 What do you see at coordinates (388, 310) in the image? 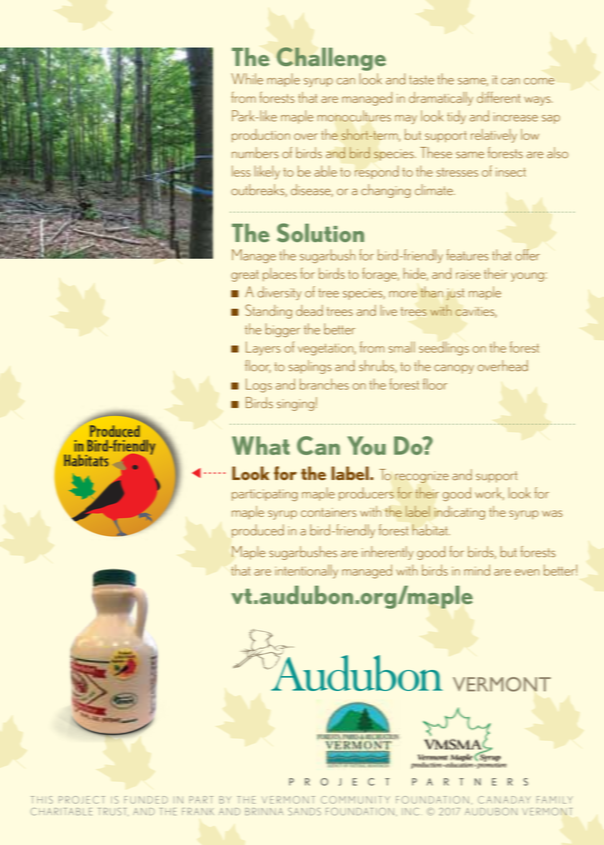
I see `live` at bounding box center [388, 310].
